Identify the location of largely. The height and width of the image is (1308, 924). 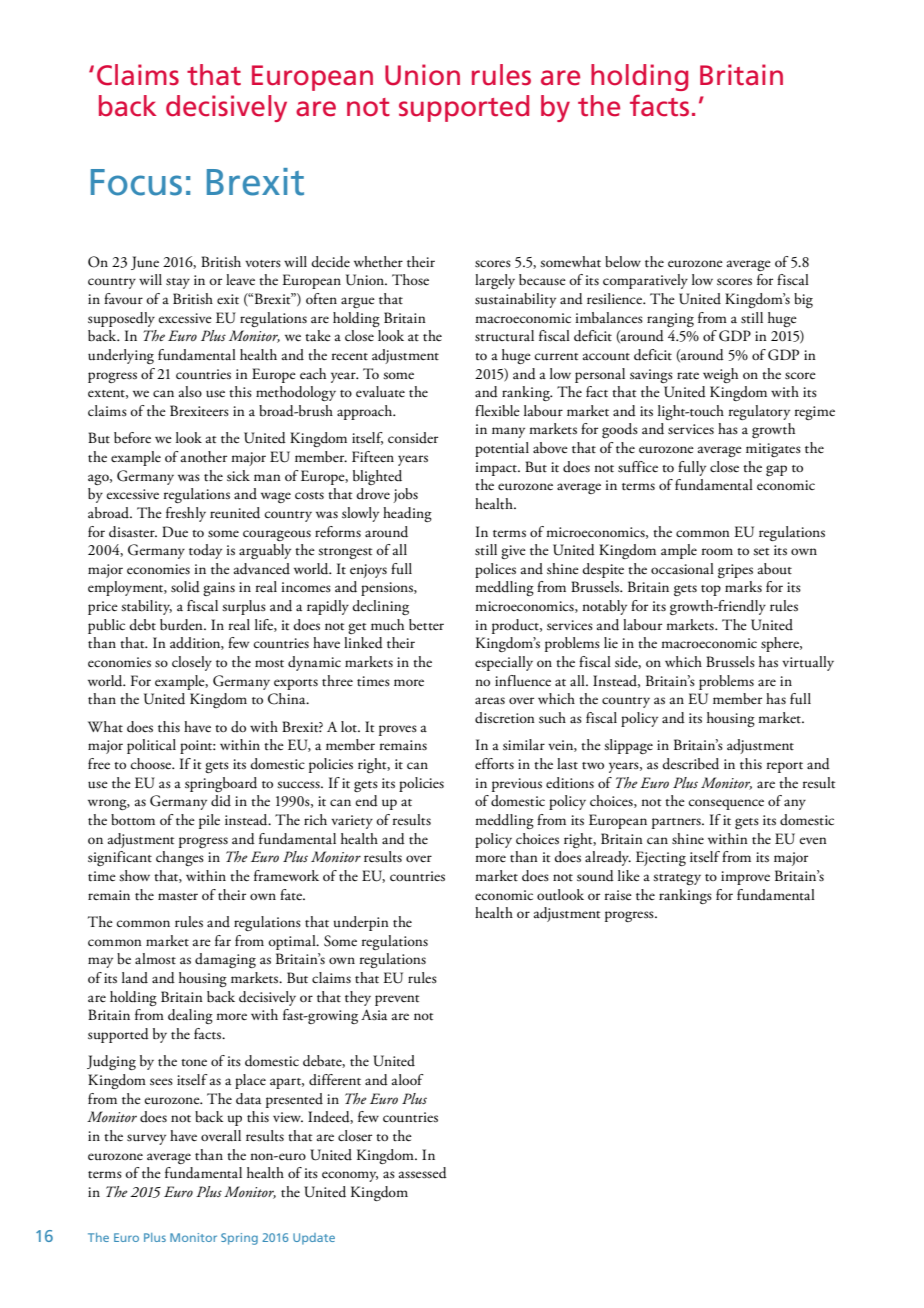
(495, 281).
